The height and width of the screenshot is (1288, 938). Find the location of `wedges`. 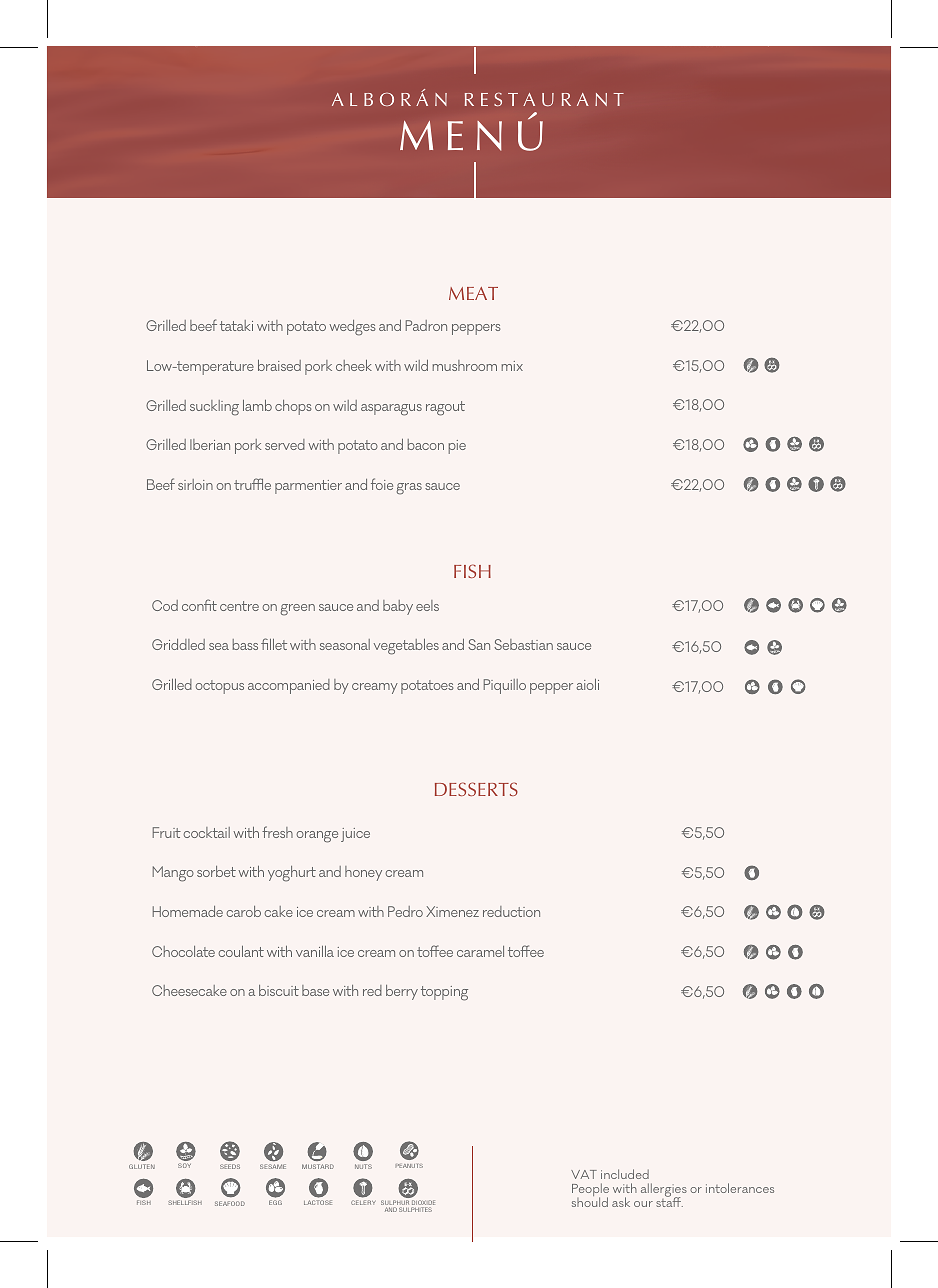

wedges is located at coordinates (352, 328).
